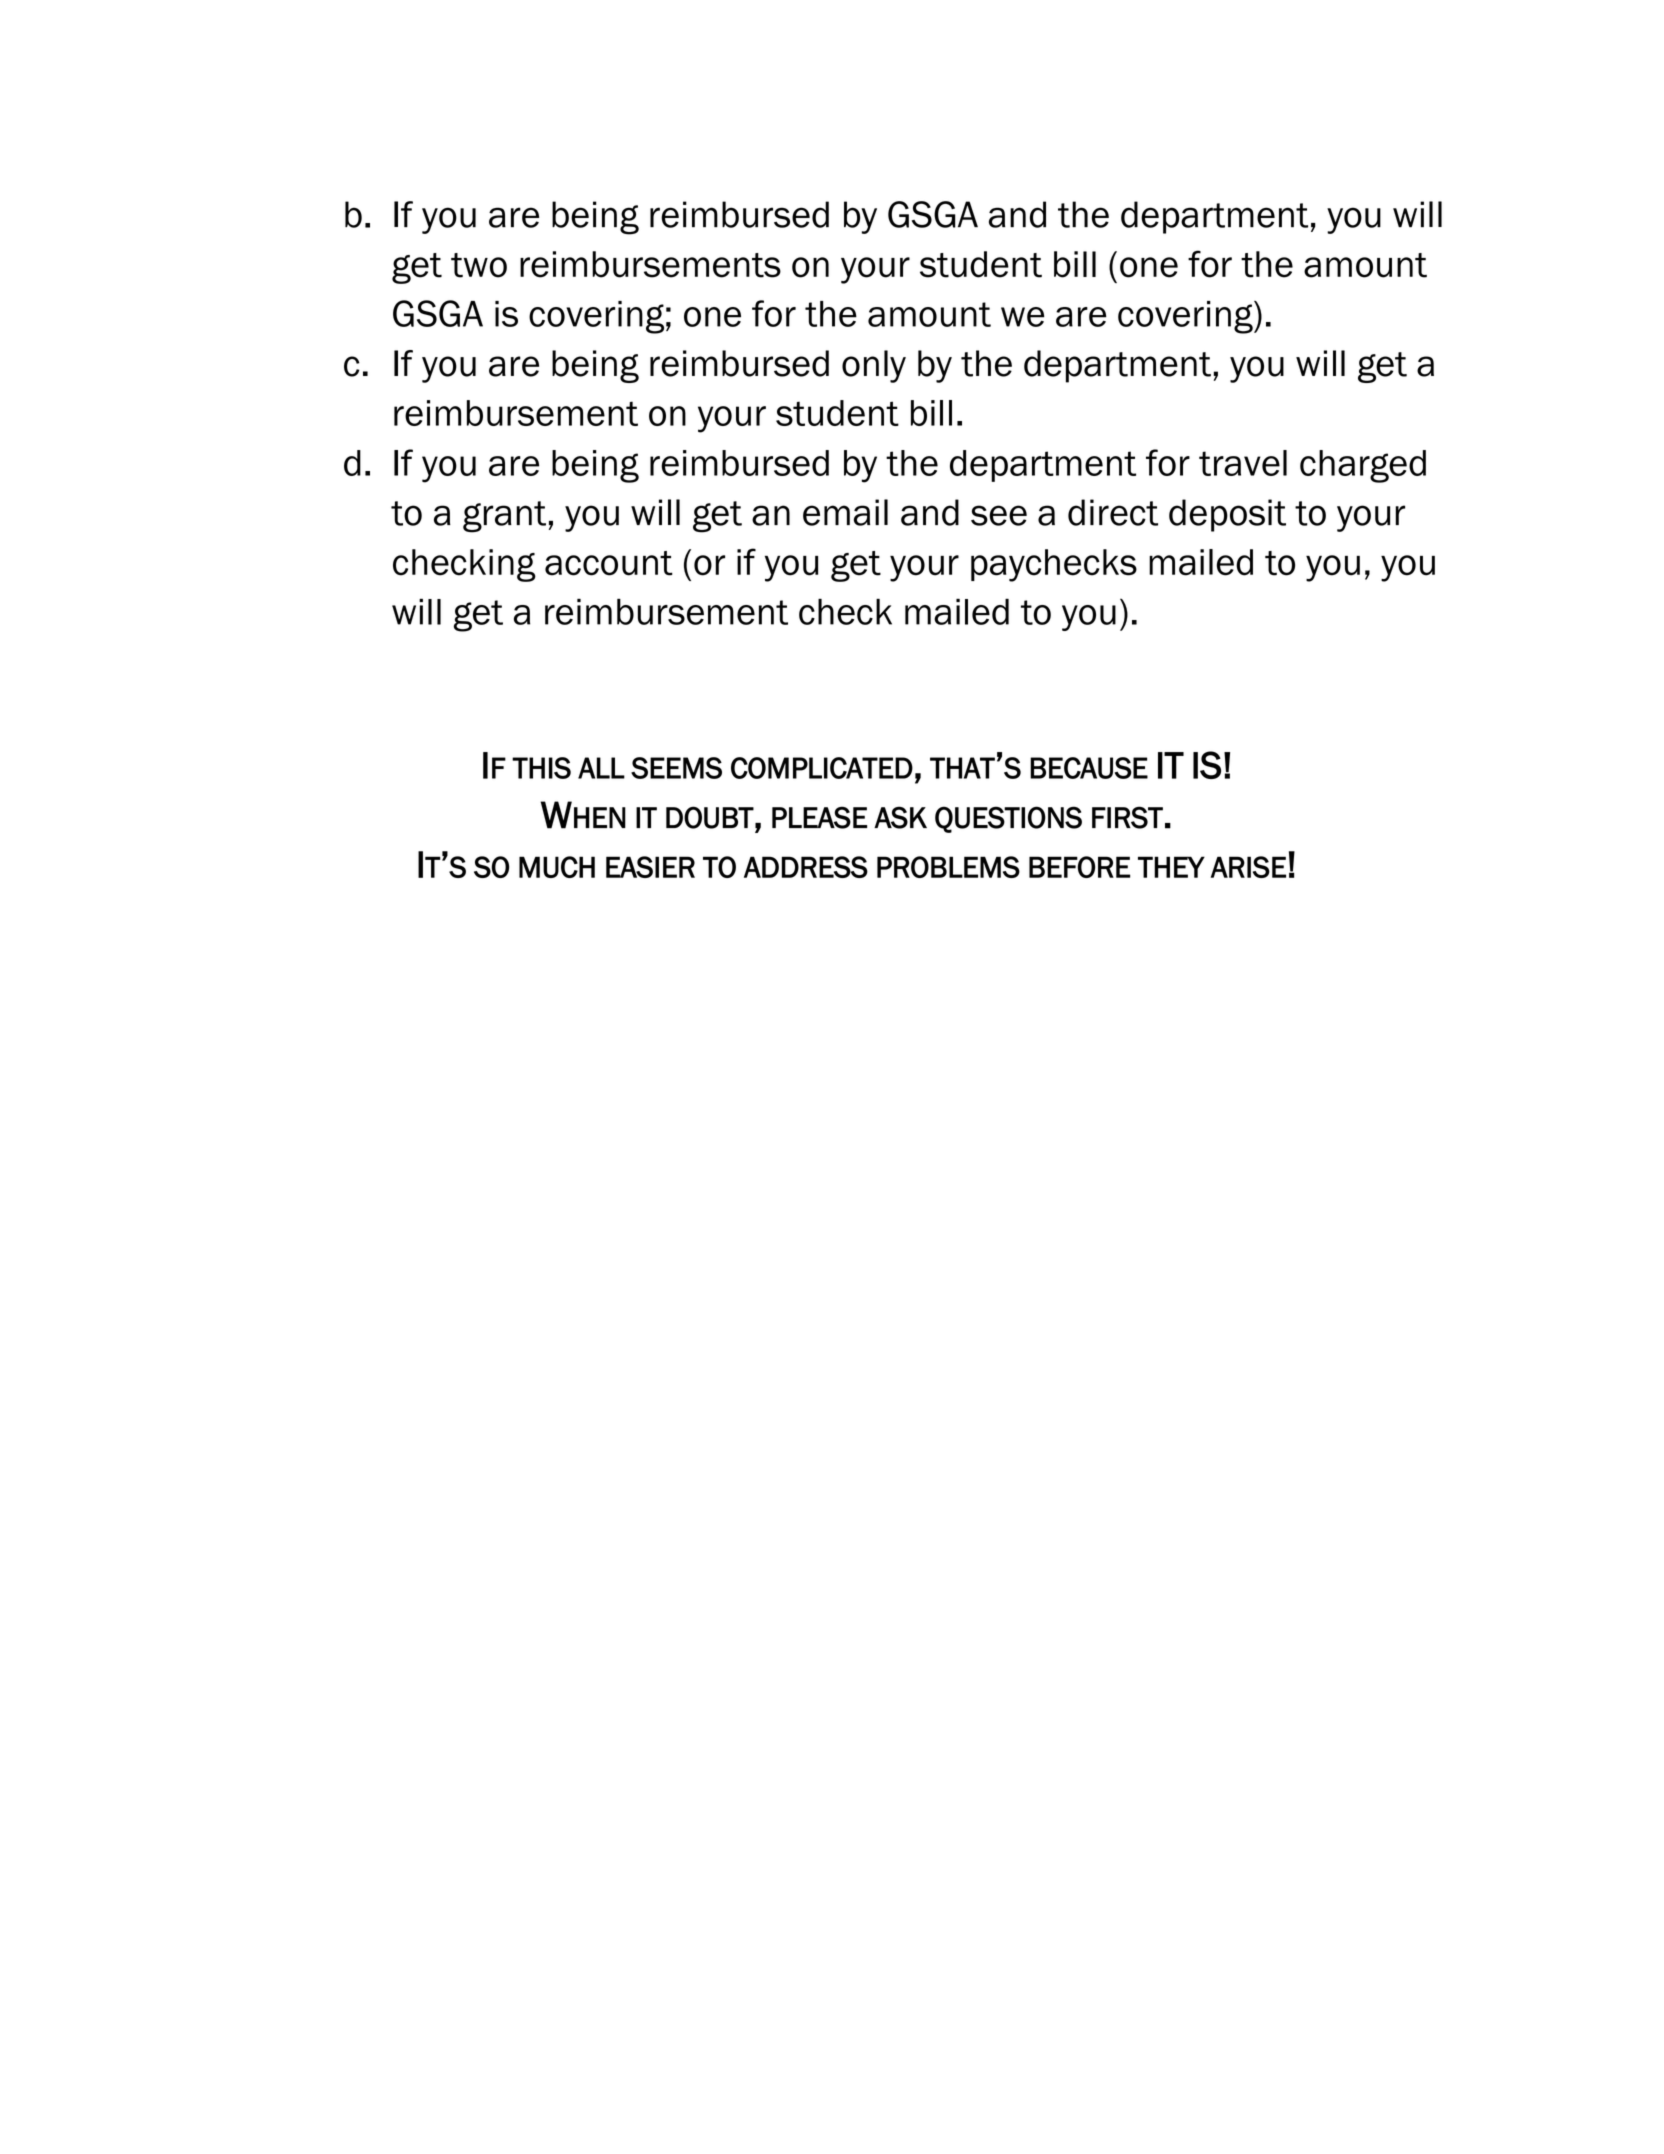 The image size is (1664, 2154). I want to click on grant, so click(504, 517).
